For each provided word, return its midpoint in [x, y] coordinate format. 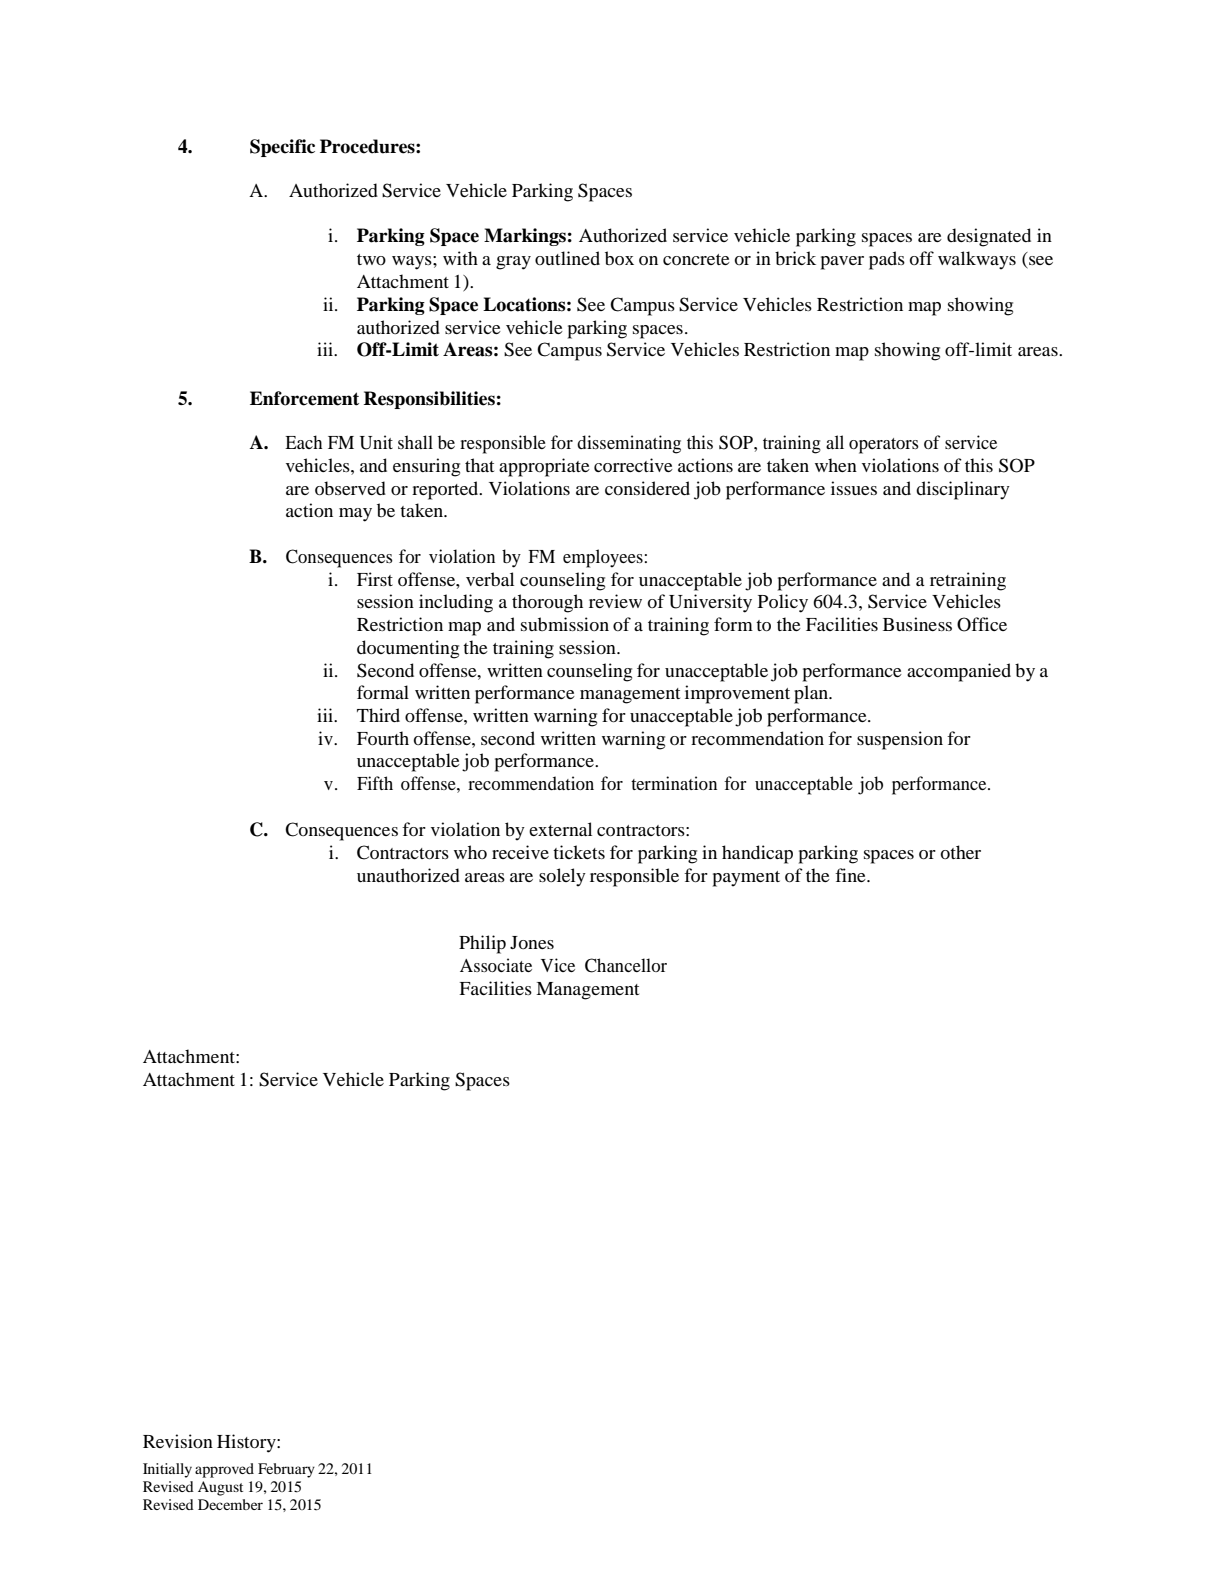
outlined [567, 258]
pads [887, 260]
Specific [282, 148]
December [230, 1504]
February [286, 1470]
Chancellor [626, 965]
